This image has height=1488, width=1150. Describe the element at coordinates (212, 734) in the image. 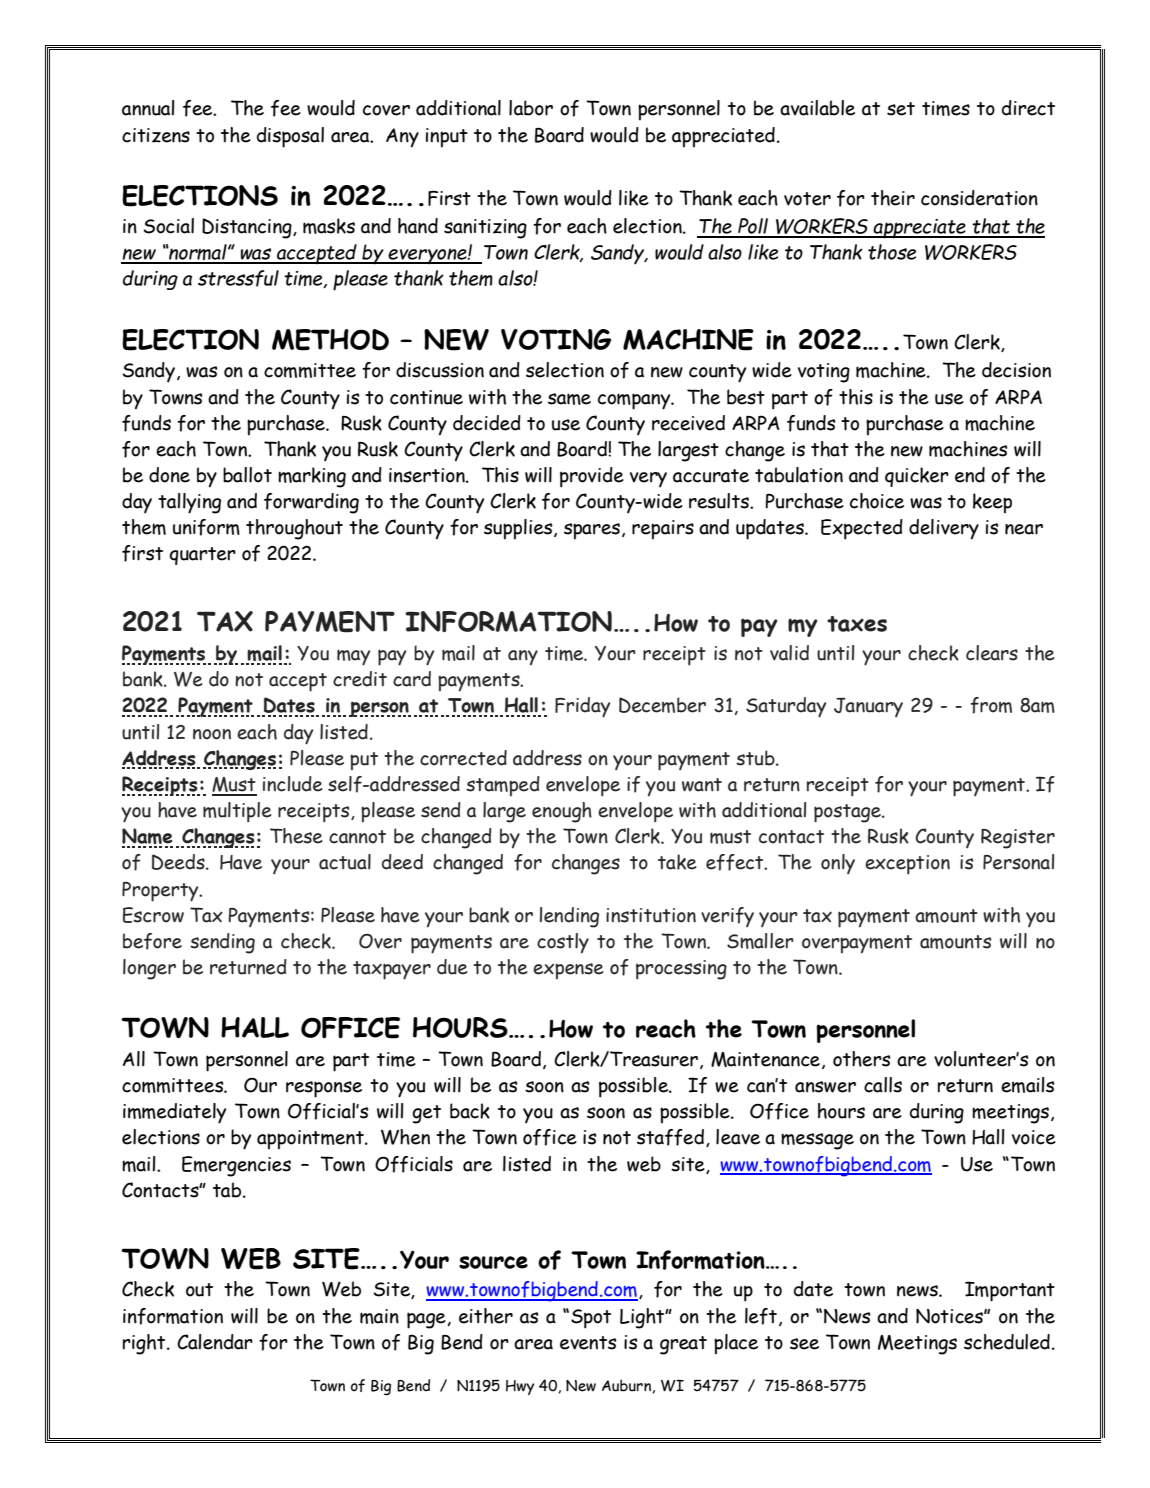

I see `noon` at that location.
